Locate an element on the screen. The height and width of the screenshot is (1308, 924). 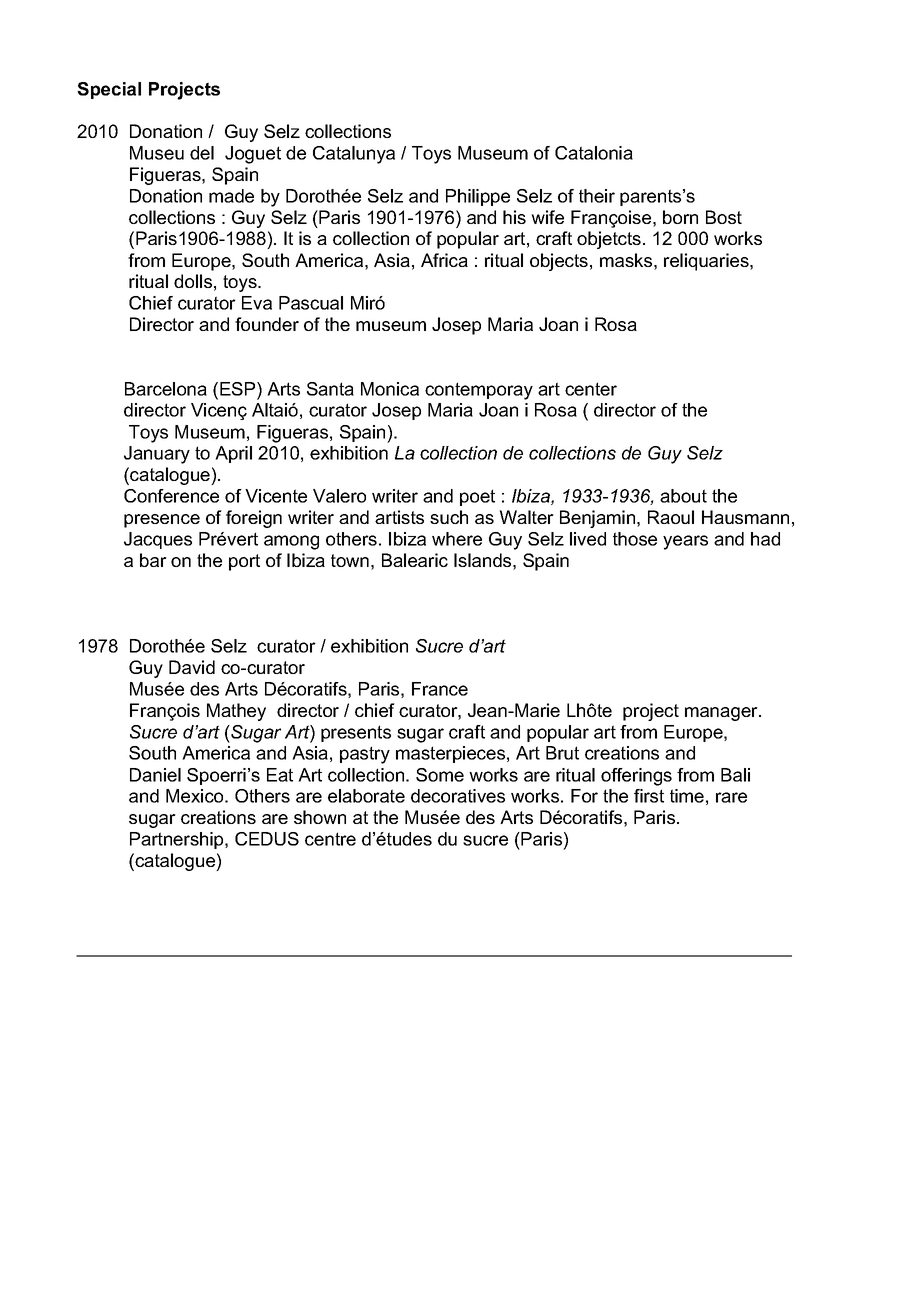
Philippe is located at coordinates (478, 197).
